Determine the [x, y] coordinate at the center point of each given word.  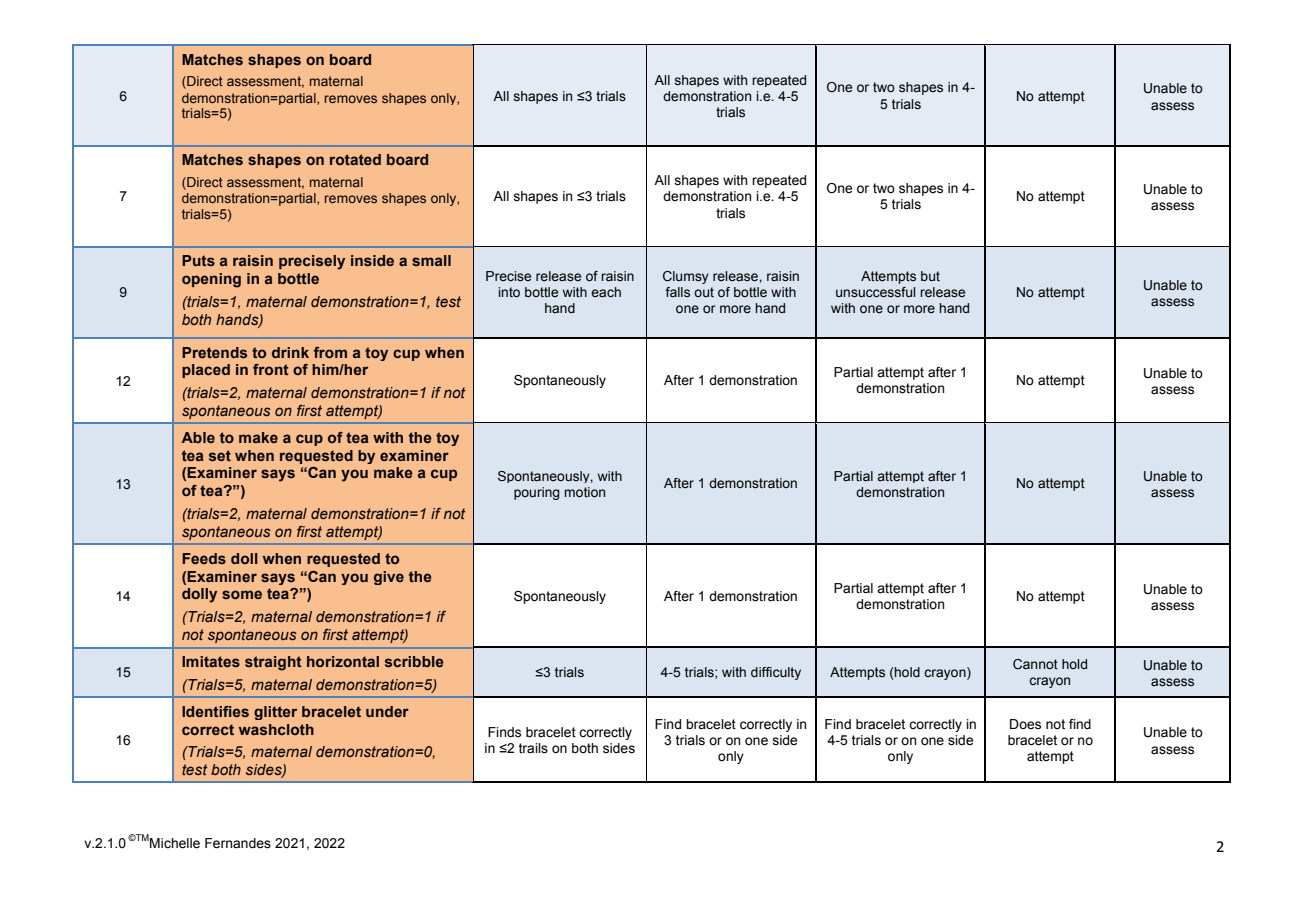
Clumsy [686, 277]
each [606, 292]
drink [290, 352]
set [220, 455]
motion [584, 492]
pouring [536, 493]
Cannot [1035, 664]
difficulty [776, 673]
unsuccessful [876, 292]
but [930, 276]
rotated [355, 159]
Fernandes [238, 843]
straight [273, 663]
